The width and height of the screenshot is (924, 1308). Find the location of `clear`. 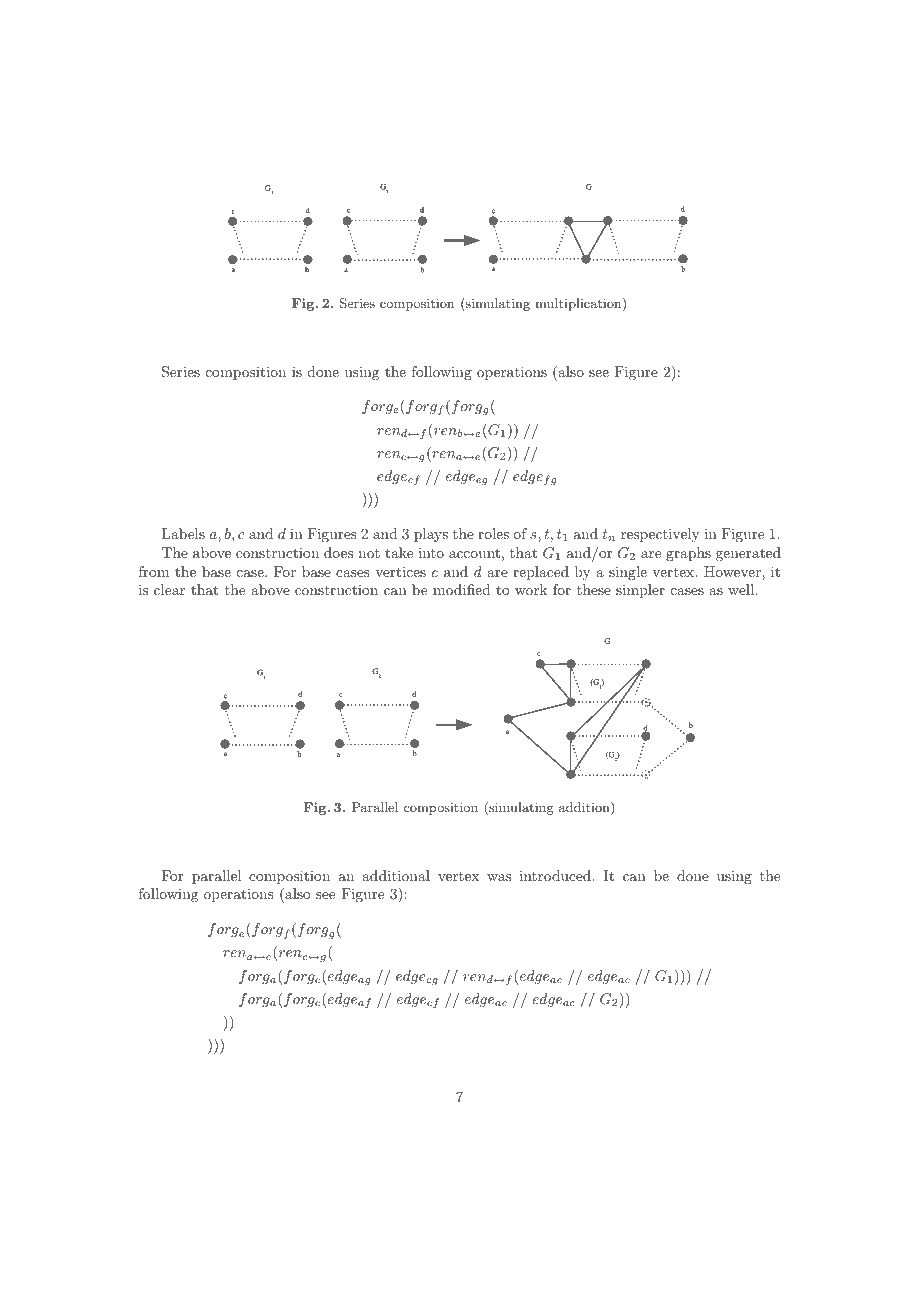

clear is located at coordinates (169, 589).
